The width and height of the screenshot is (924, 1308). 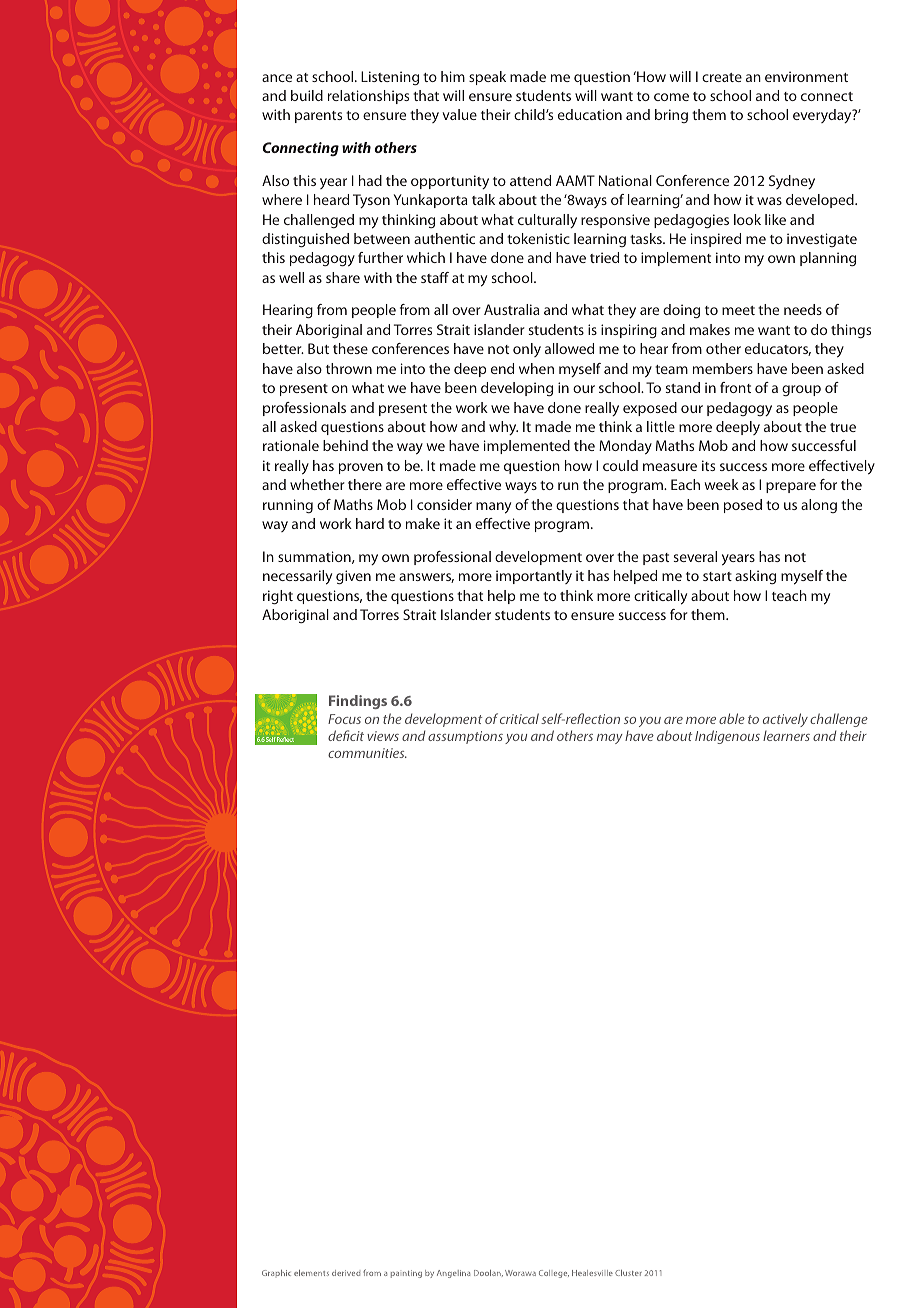 What do you see at coordinates (368, 97) in the screenshot?
I see `relationships` at bounding box center [368, 97].
